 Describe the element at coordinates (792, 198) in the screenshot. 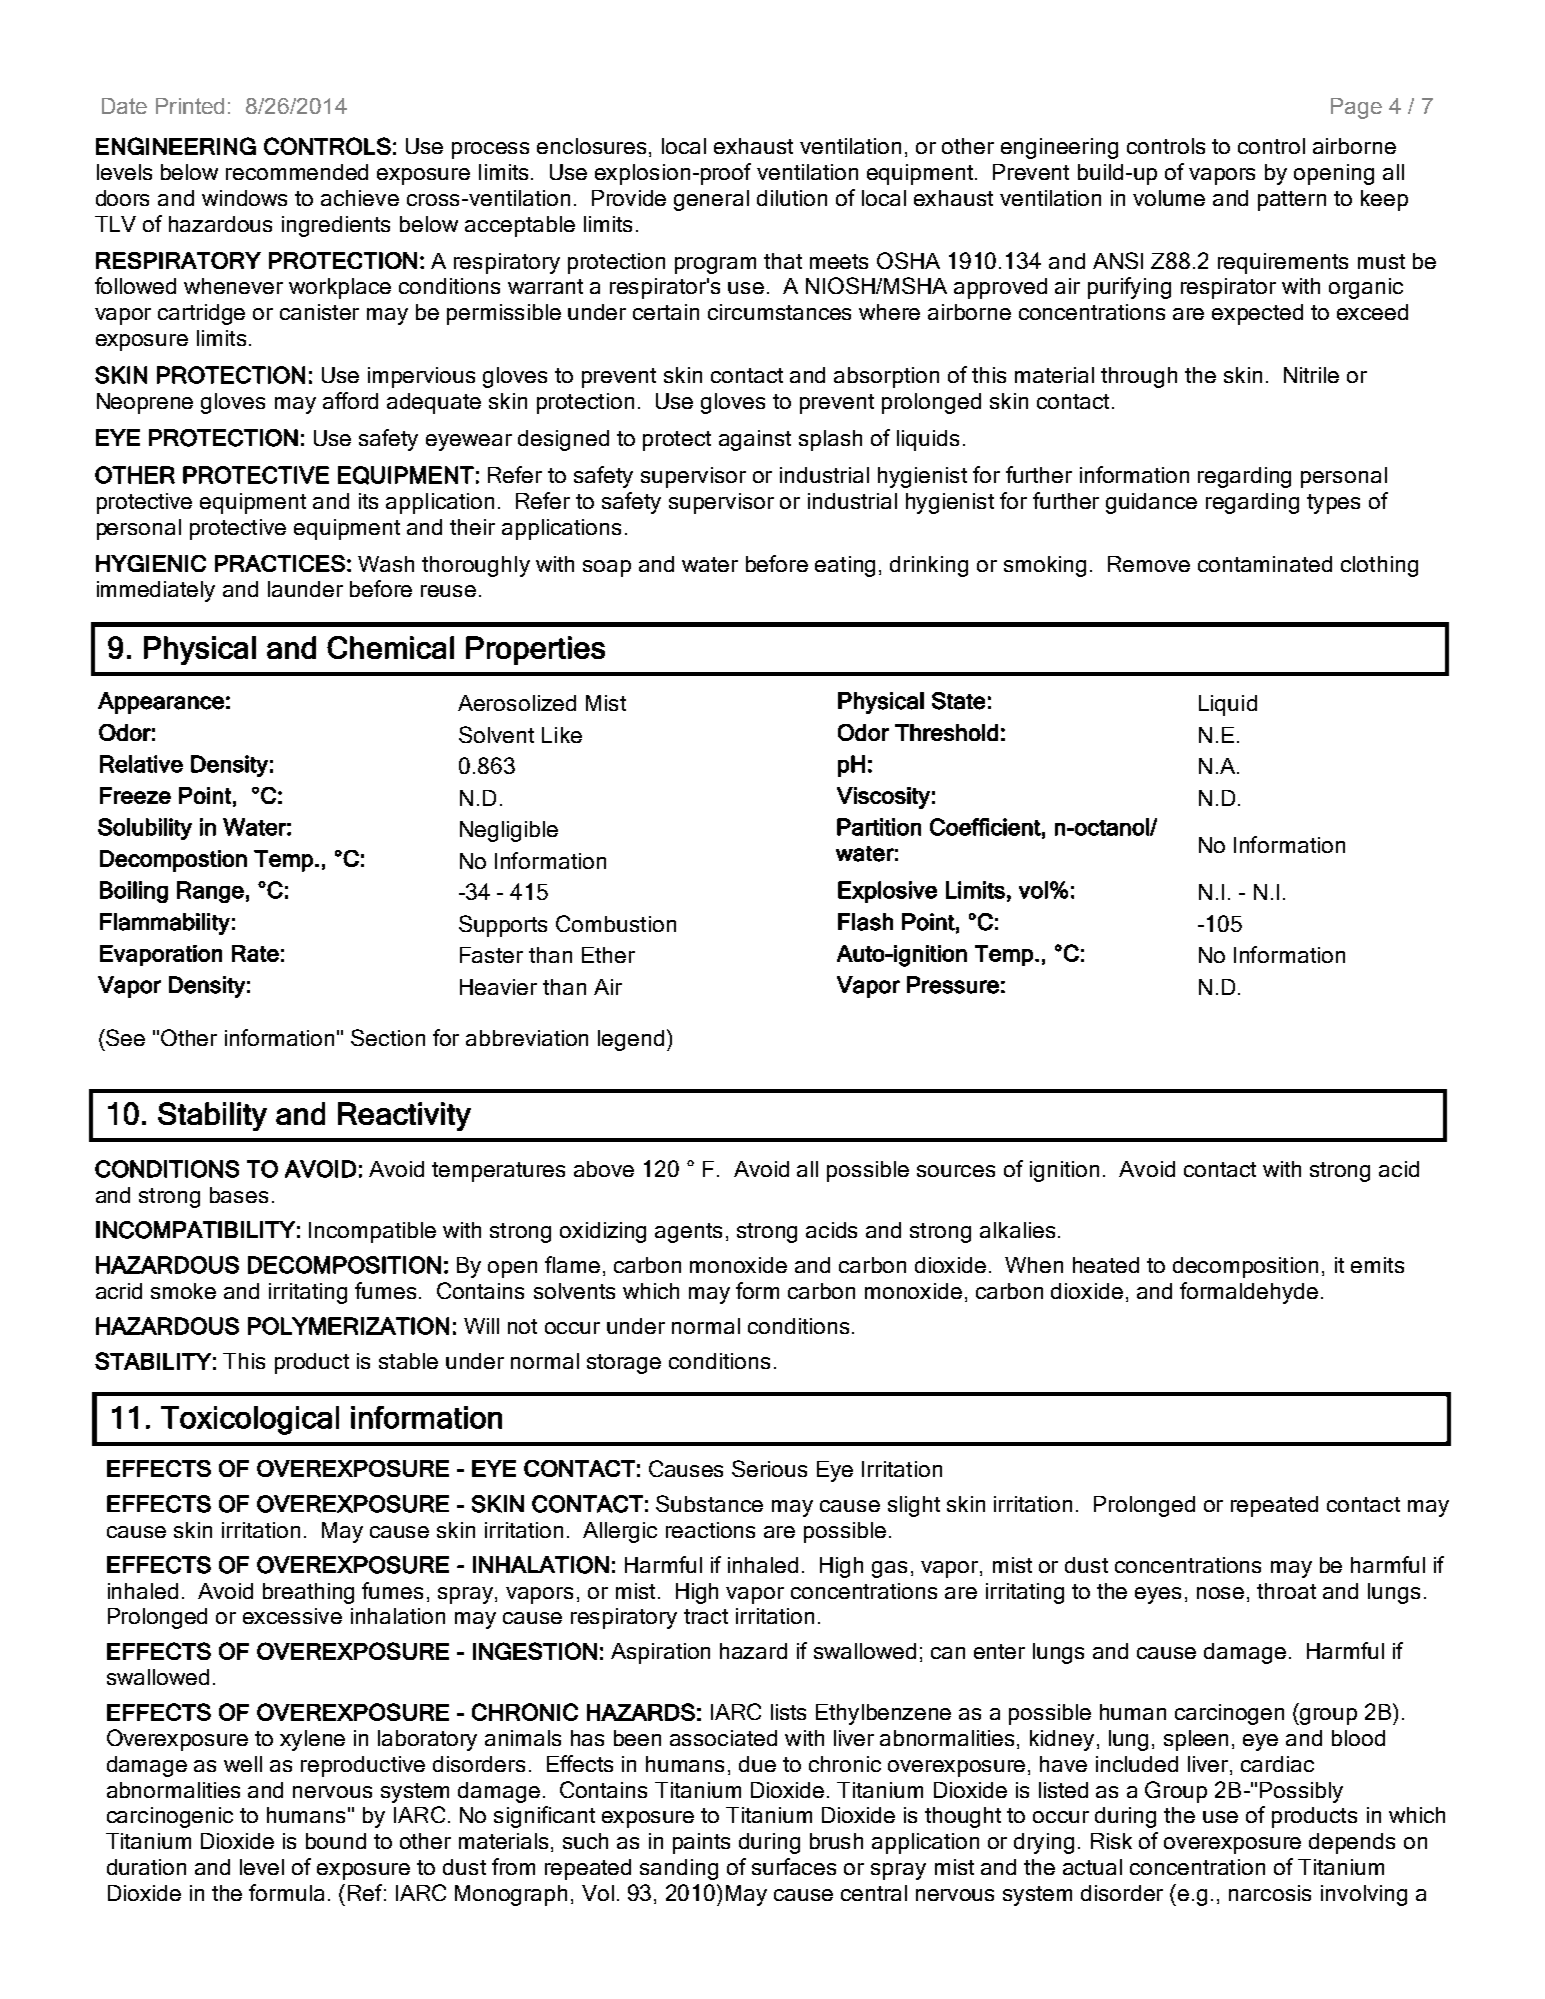

I see `dilution` at that location.
